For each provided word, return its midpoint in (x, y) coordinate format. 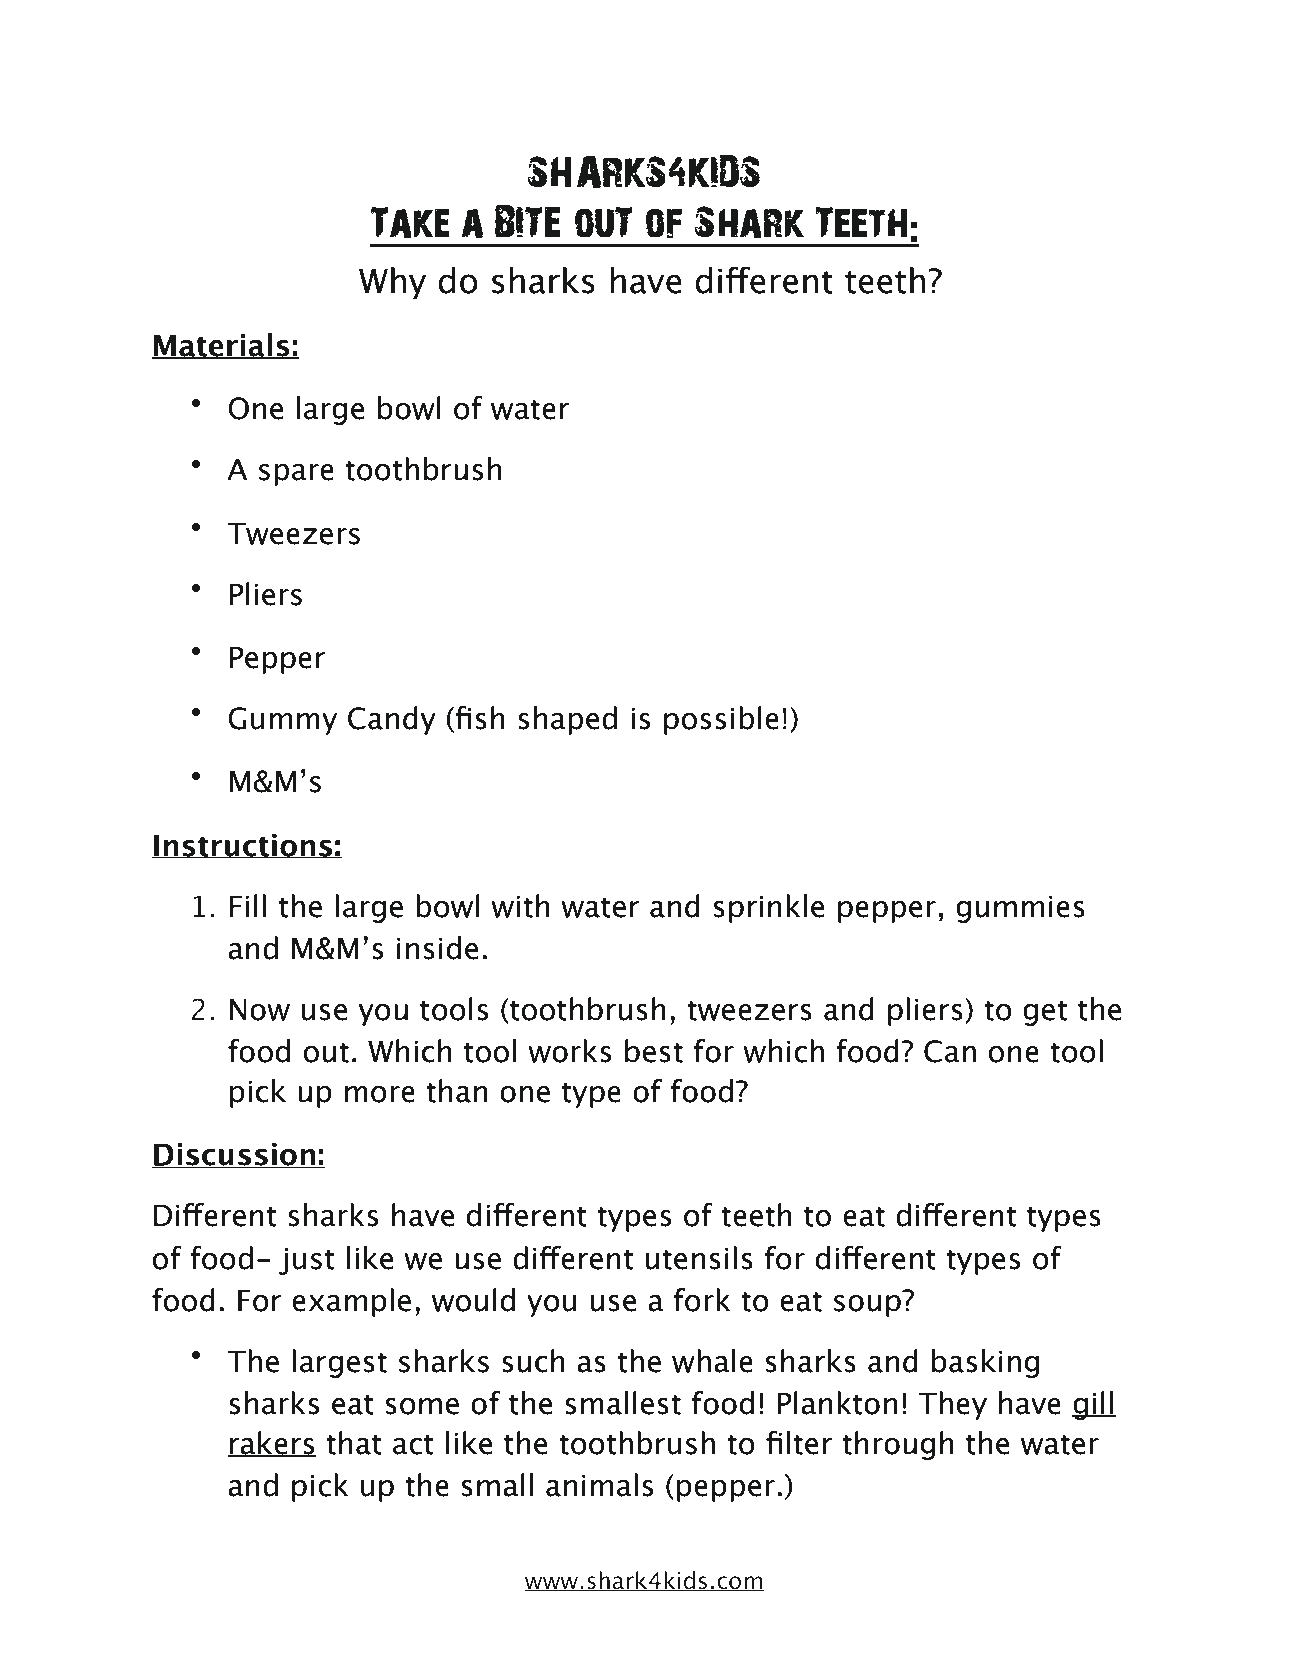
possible (721, 720)
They (952, 1405)
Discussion (234, 1155)
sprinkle (768, 908)
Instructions (243, 846)
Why (392, 283)
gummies (1020, 909)
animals (600, 1485)
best (654, 1051)
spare (296, 475)
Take (410, 222)
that (354, 1443)
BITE (528, 221)
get (1045, 1013)
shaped (567, 720)
